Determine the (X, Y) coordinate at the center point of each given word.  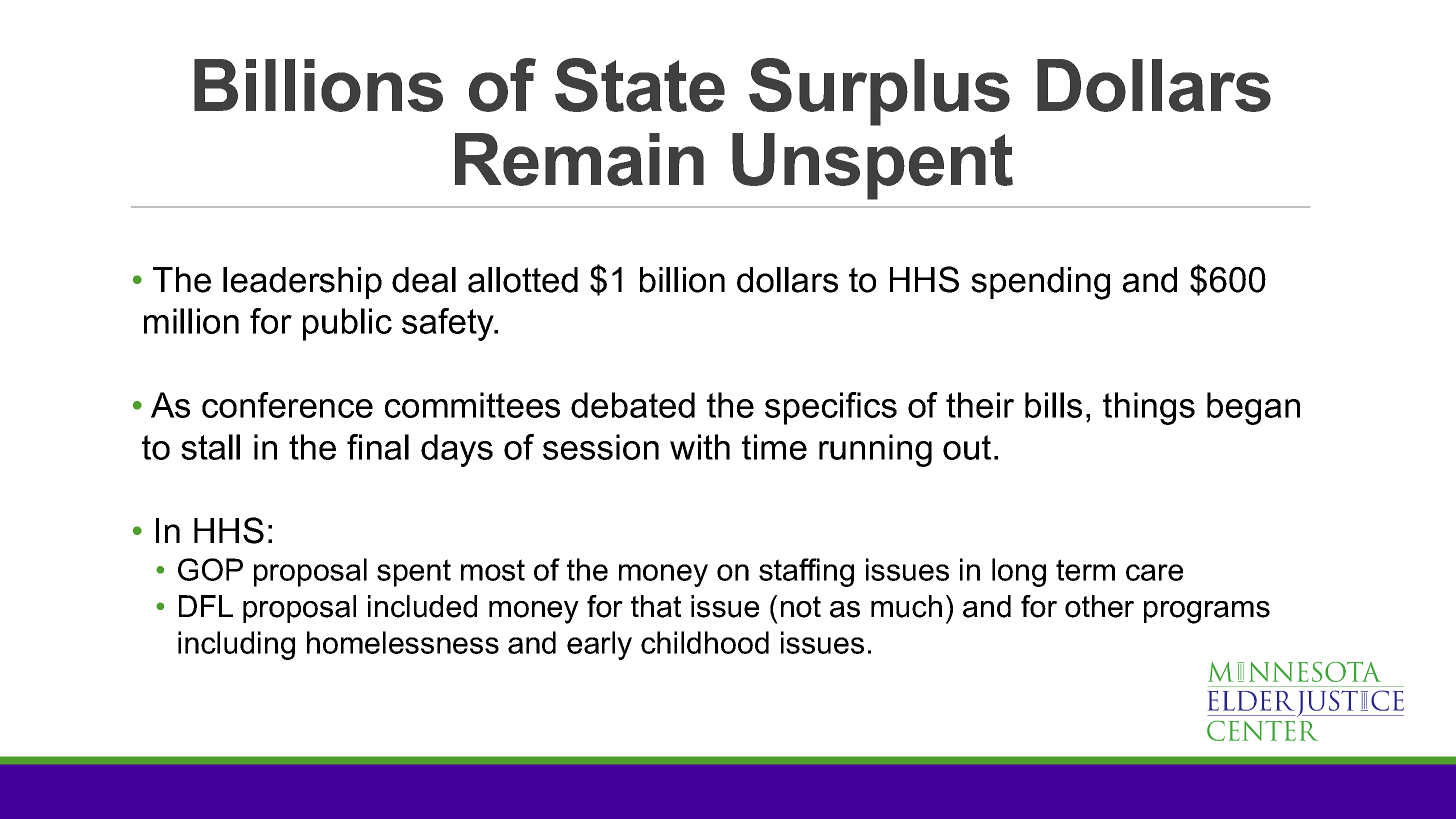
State (640, 85)
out (967, 447)
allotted (523, 280)
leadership (302, 283)
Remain (579, 159)
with (700, 447)
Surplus (879, 92)
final (378, 447)
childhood (705, 642)
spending (1040, 283)
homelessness (403, 642)
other (1099, 606)
